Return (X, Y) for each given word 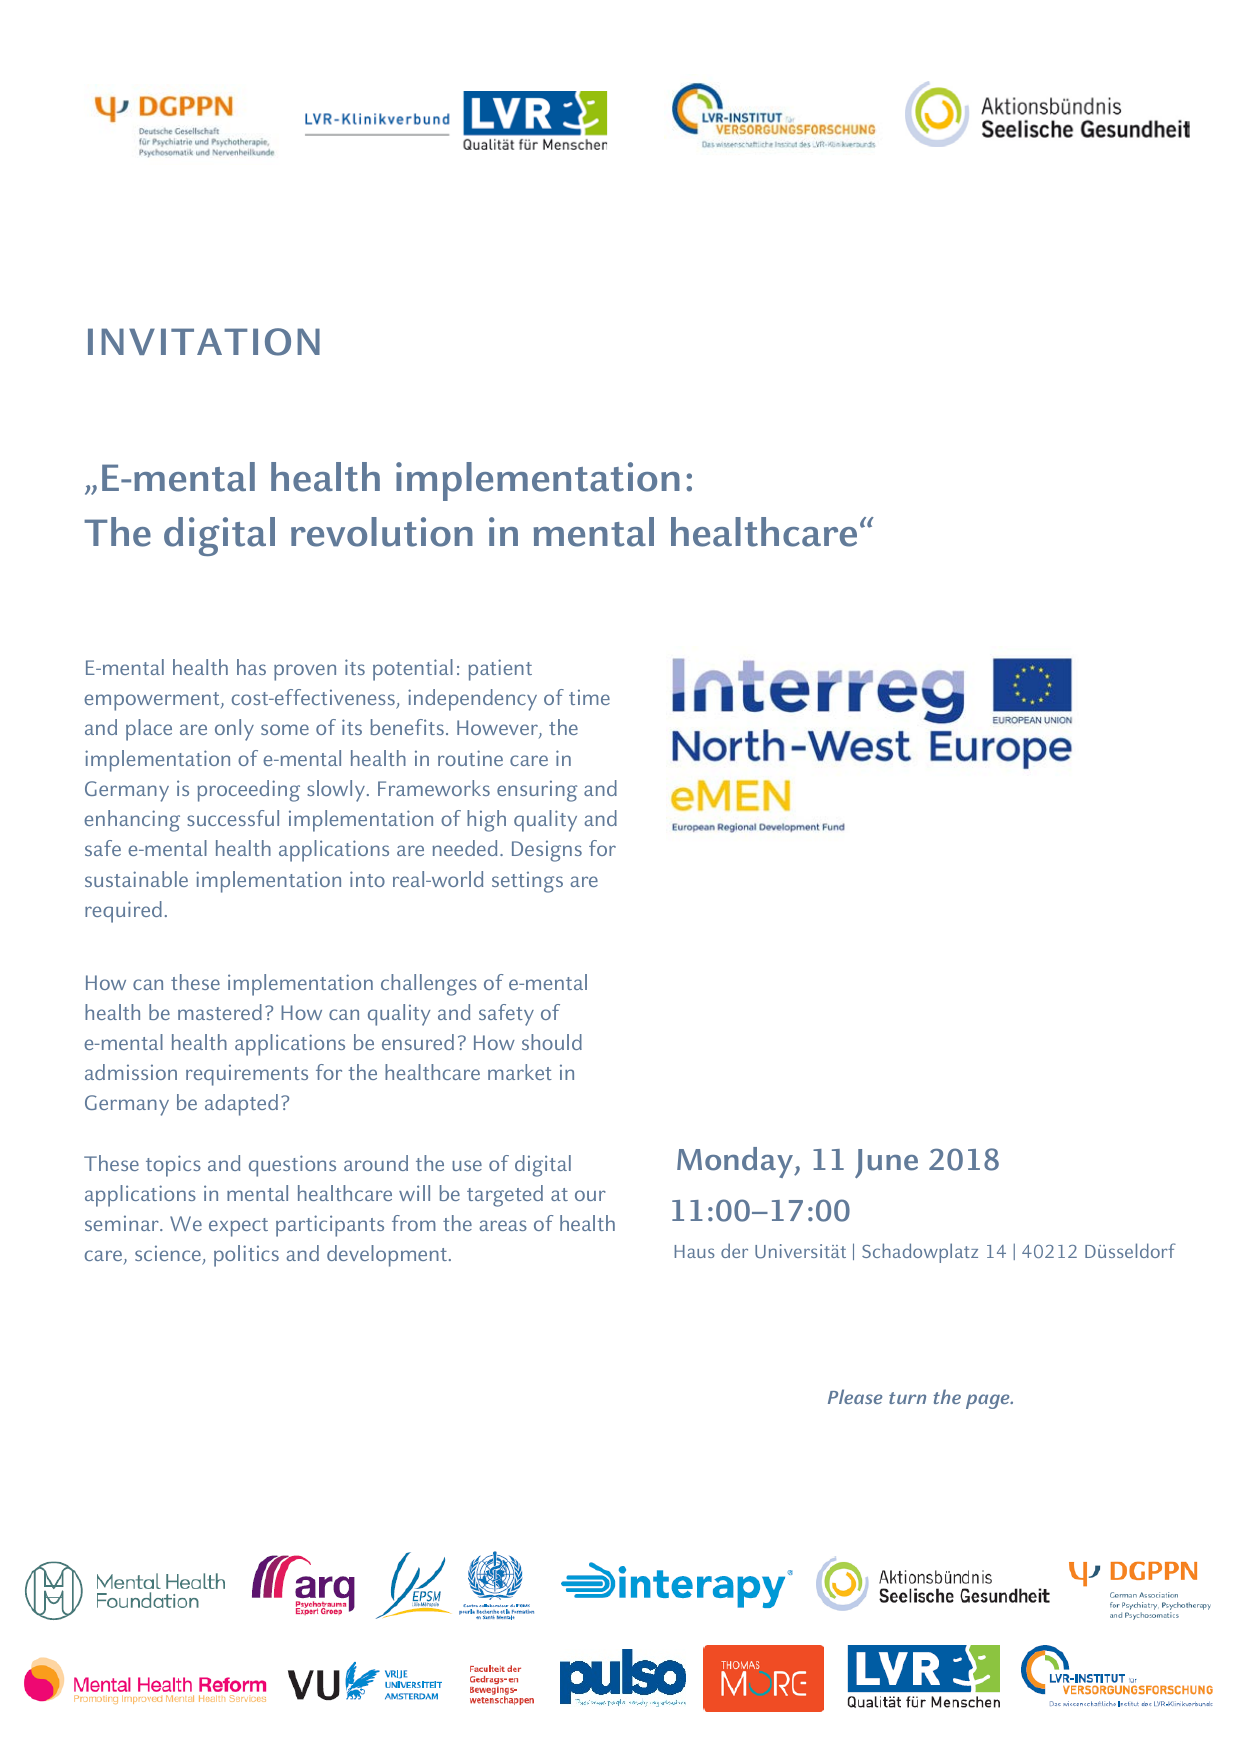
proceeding (248, 791)
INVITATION (204, 342)
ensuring (537, 791)
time (589, 697)
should (552, 1042)
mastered (220, 1012)
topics (173, 1166)
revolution (382, 532)
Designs (547, 851)
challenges (429, 985)
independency (472, 700)
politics (246, 1256)
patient (500, 670)
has (251, 667)
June (886, 1163)
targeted (505, 1196)
